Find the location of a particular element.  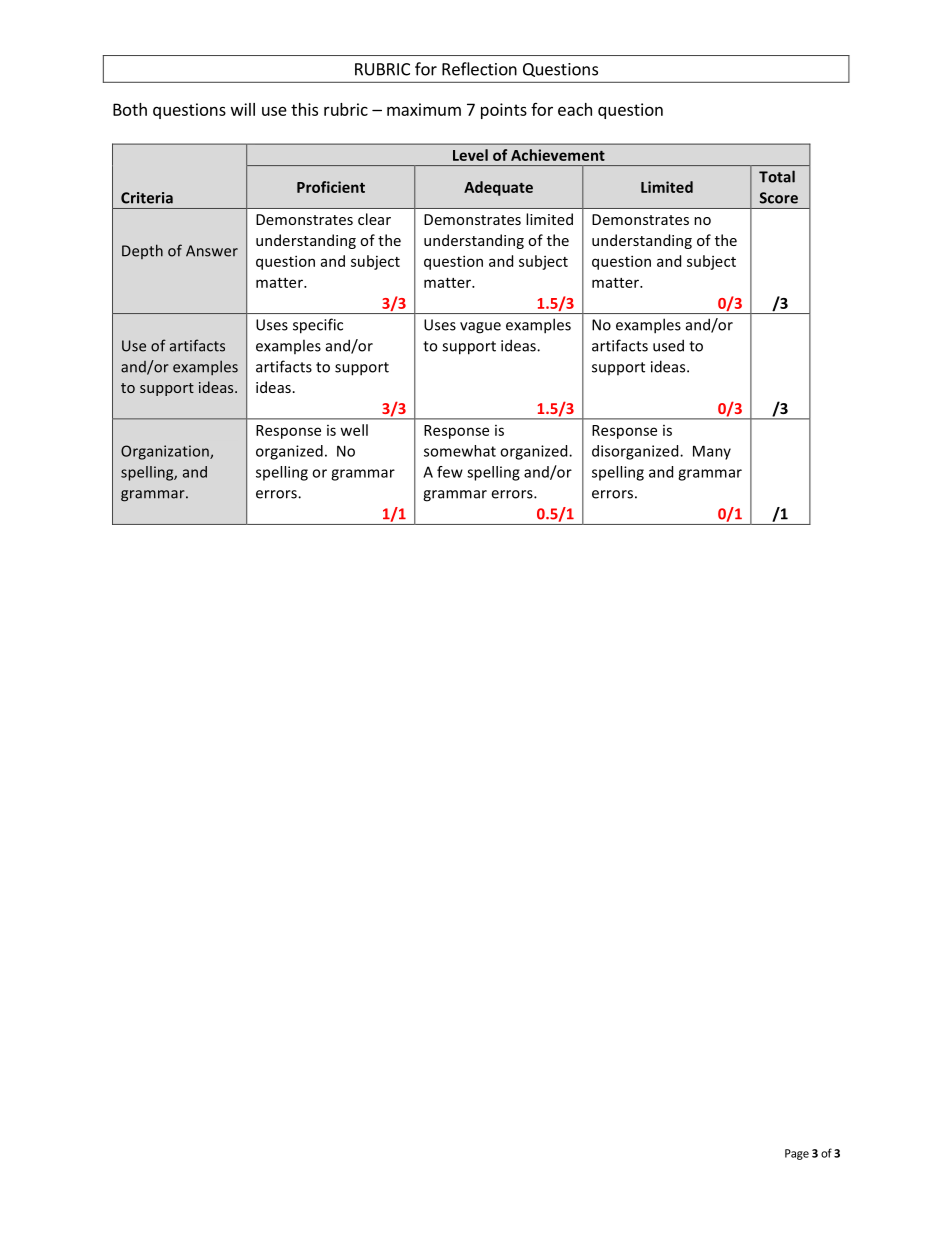

somewhat is located at coordinates (460, 451).
